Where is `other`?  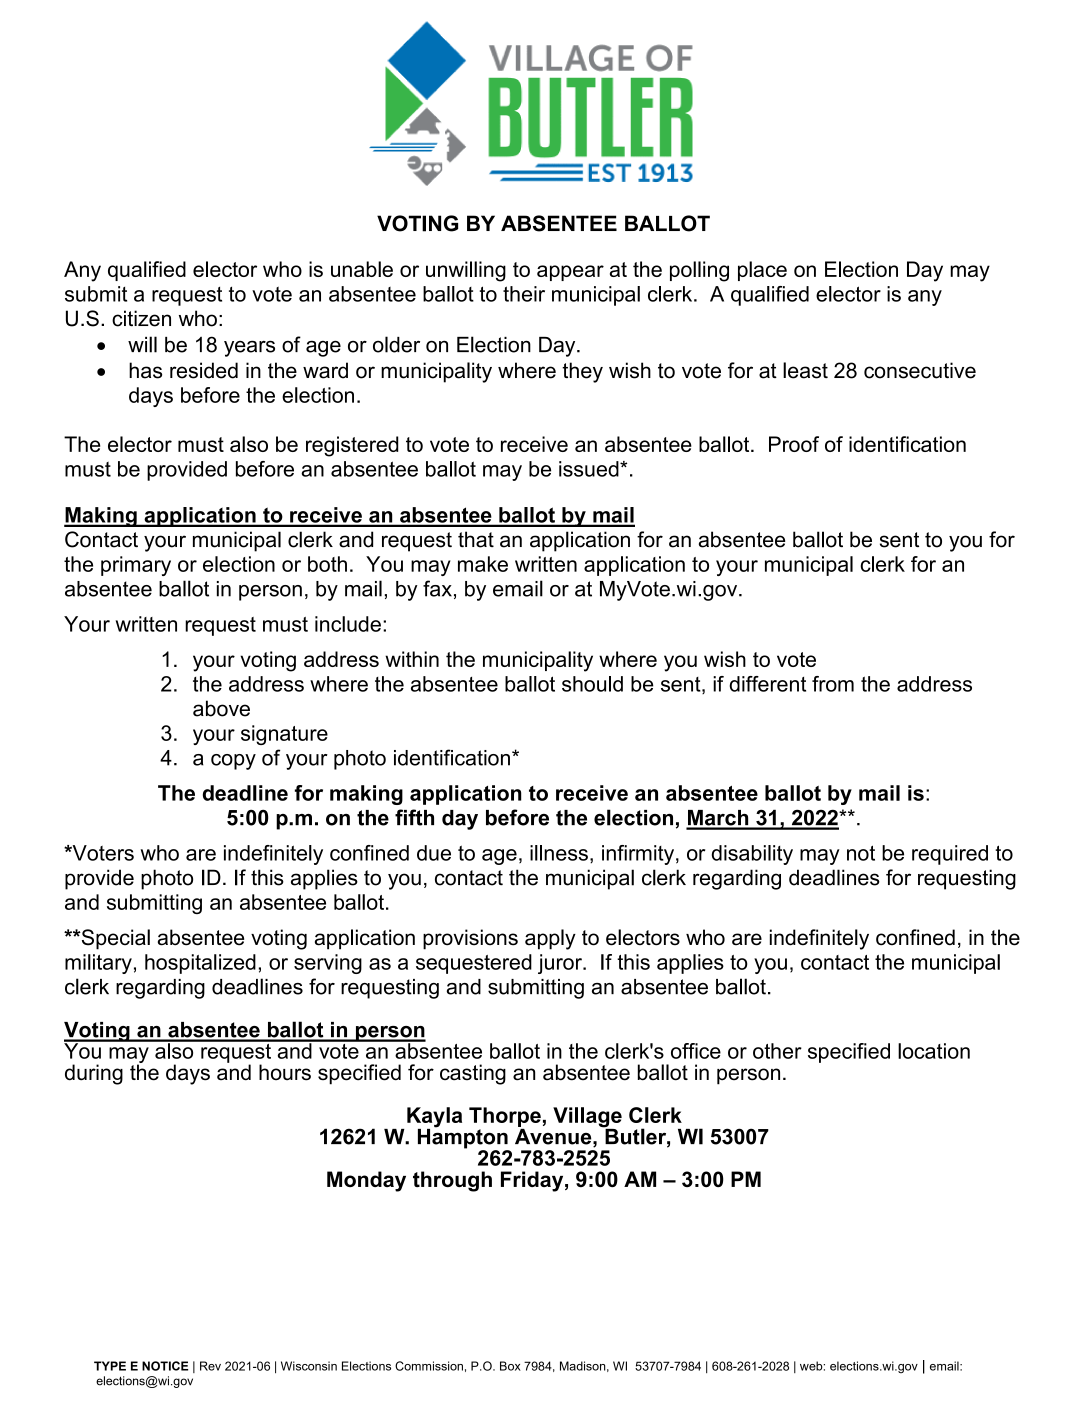 other is located at coordinates (777, 1051).
